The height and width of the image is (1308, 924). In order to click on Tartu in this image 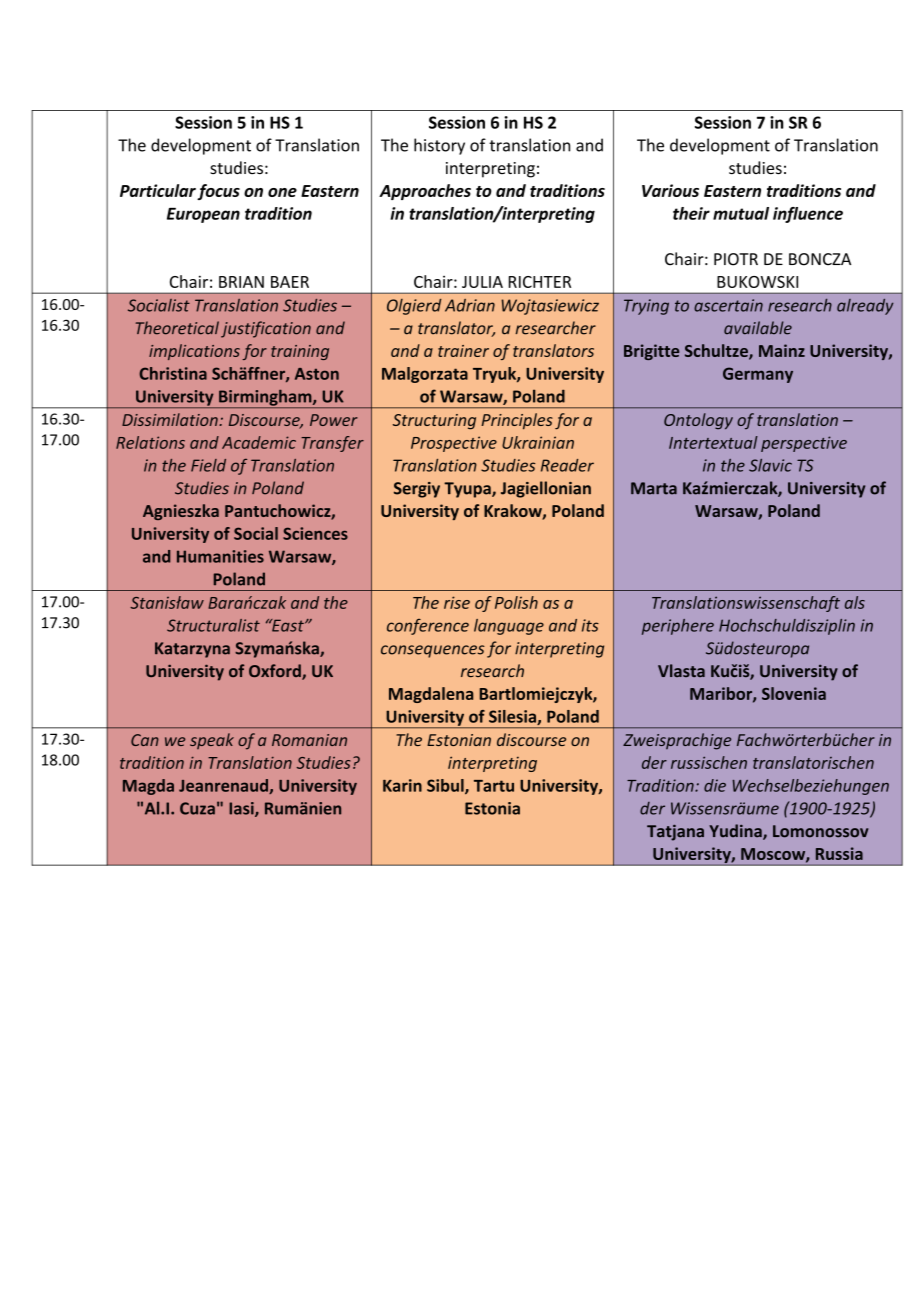, I will do `click(494, 786)`.
